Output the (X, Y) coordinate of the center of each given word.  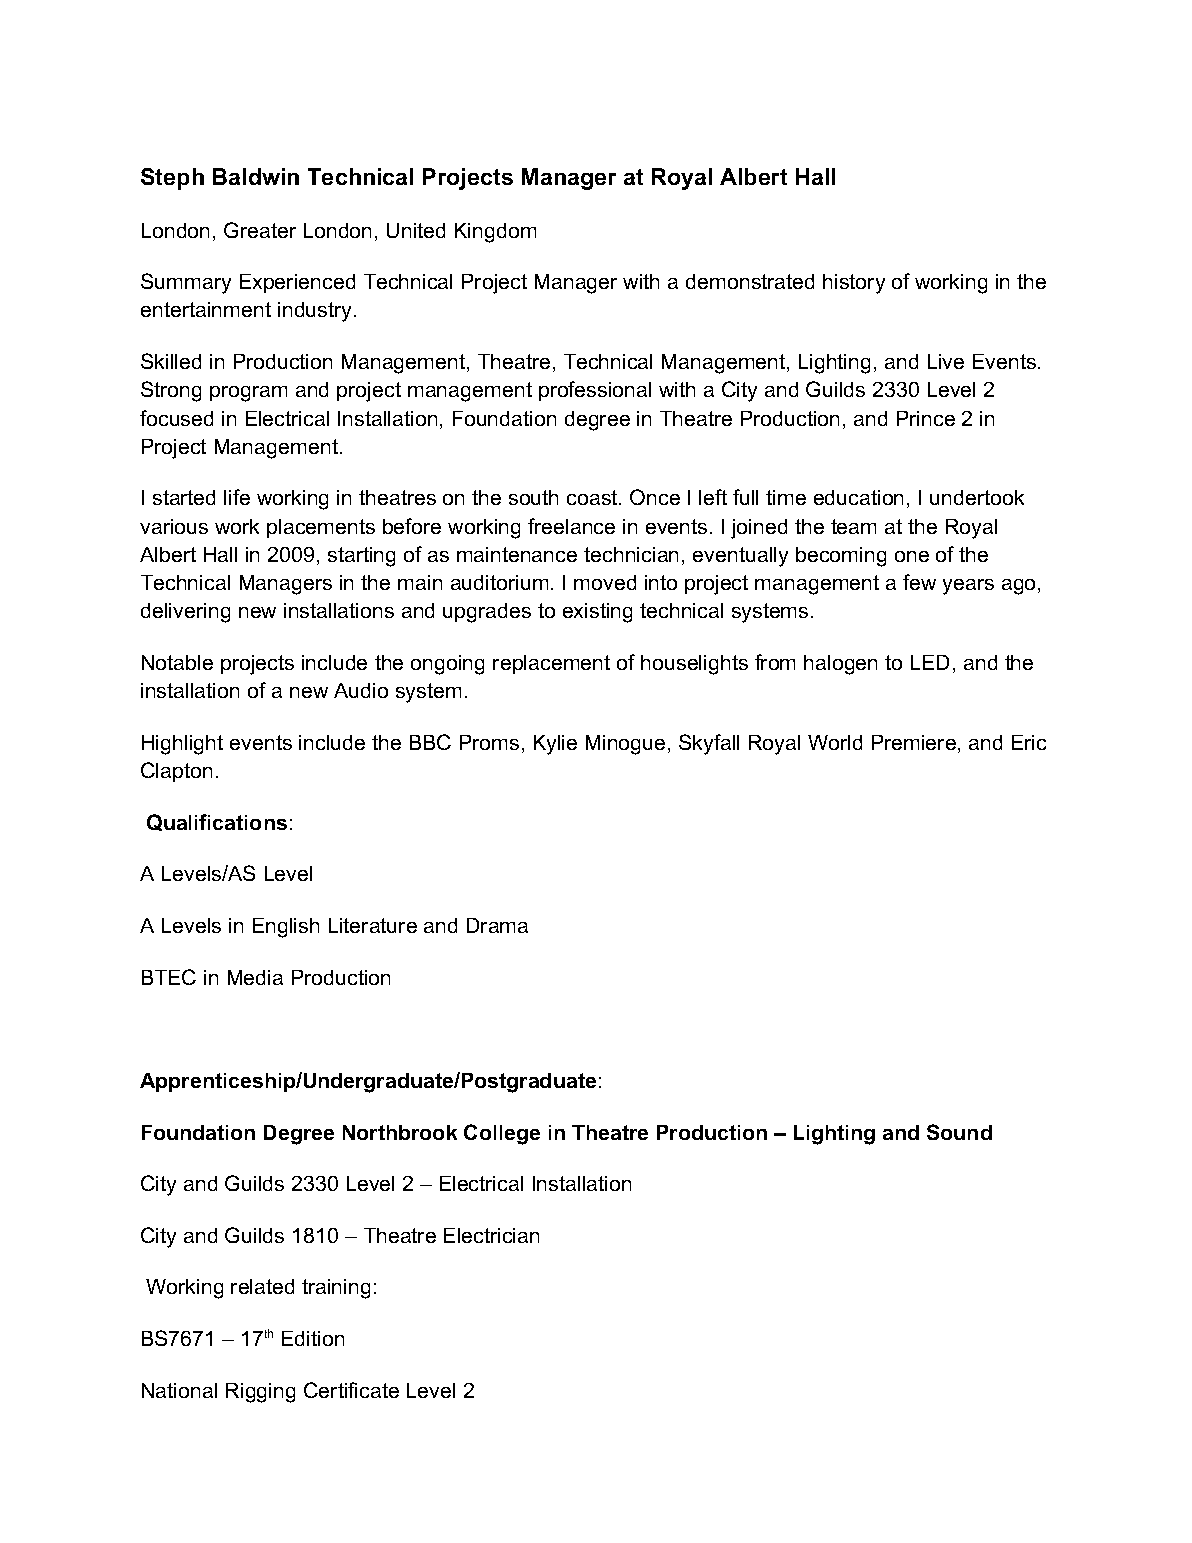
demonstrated (750, 281)
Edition (313, 1338)
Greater (260, 230)
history (854, 284)
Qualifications (217, 822)
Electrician (491, 1235)
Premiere (915, 744)
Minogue (625, 745)
